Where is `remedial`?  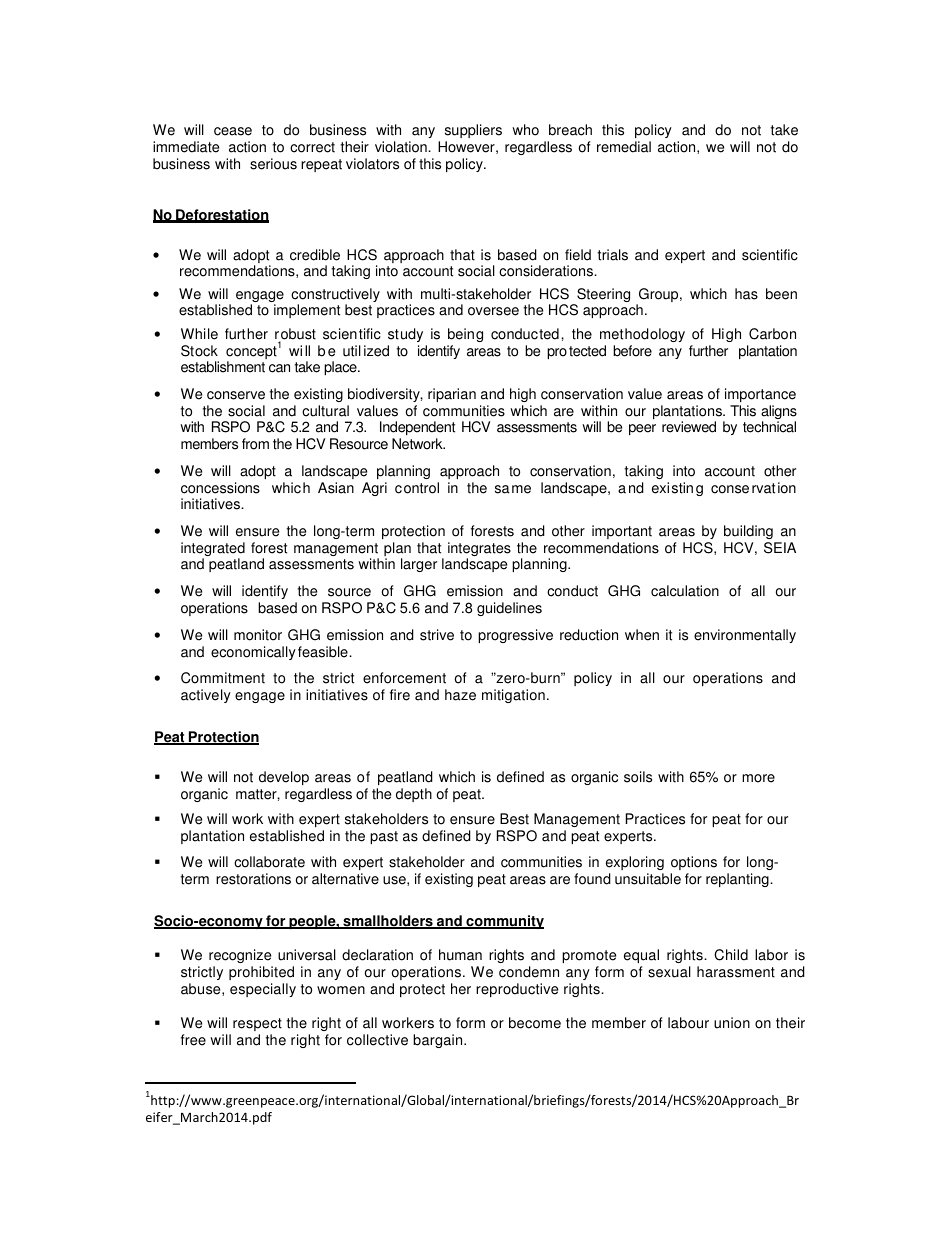
remedial is located at coordinates (624, 147).
